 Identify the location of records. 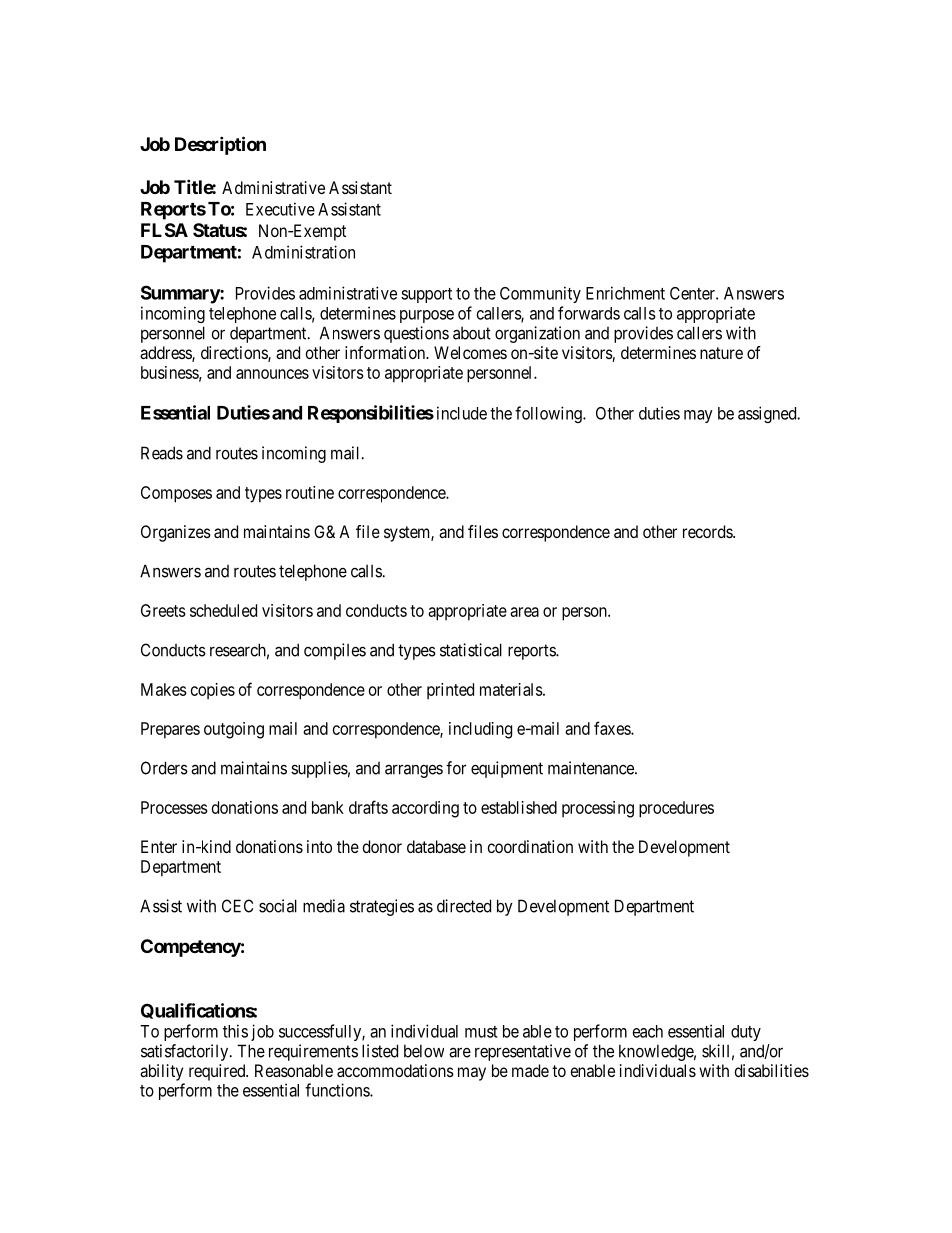
(708, 531).
